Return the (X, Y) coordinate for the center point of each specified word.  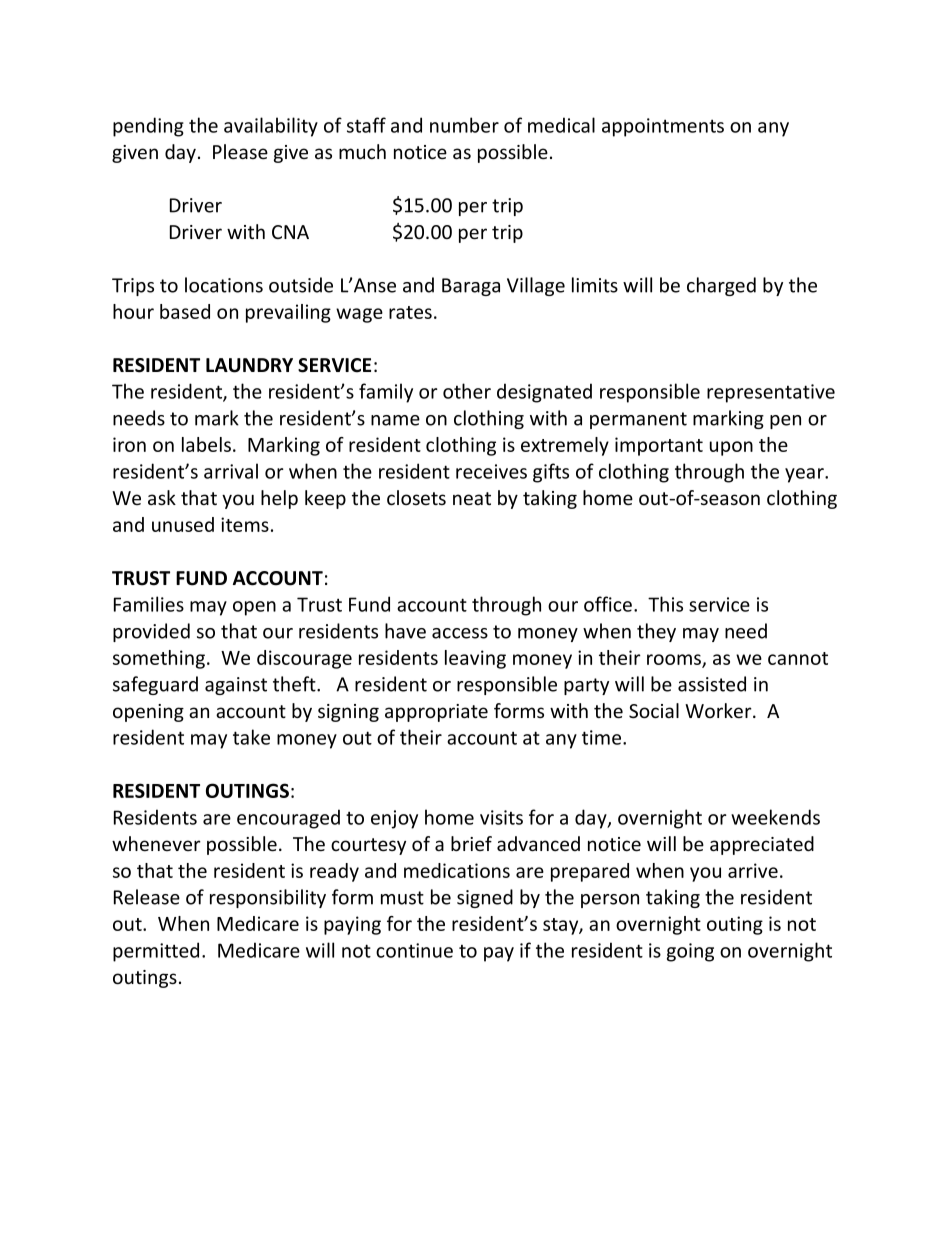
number (464, 125)
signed (485, 898)
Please (240, 152)
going (690, 952)
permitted (156, 952)
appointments (663, 127)
